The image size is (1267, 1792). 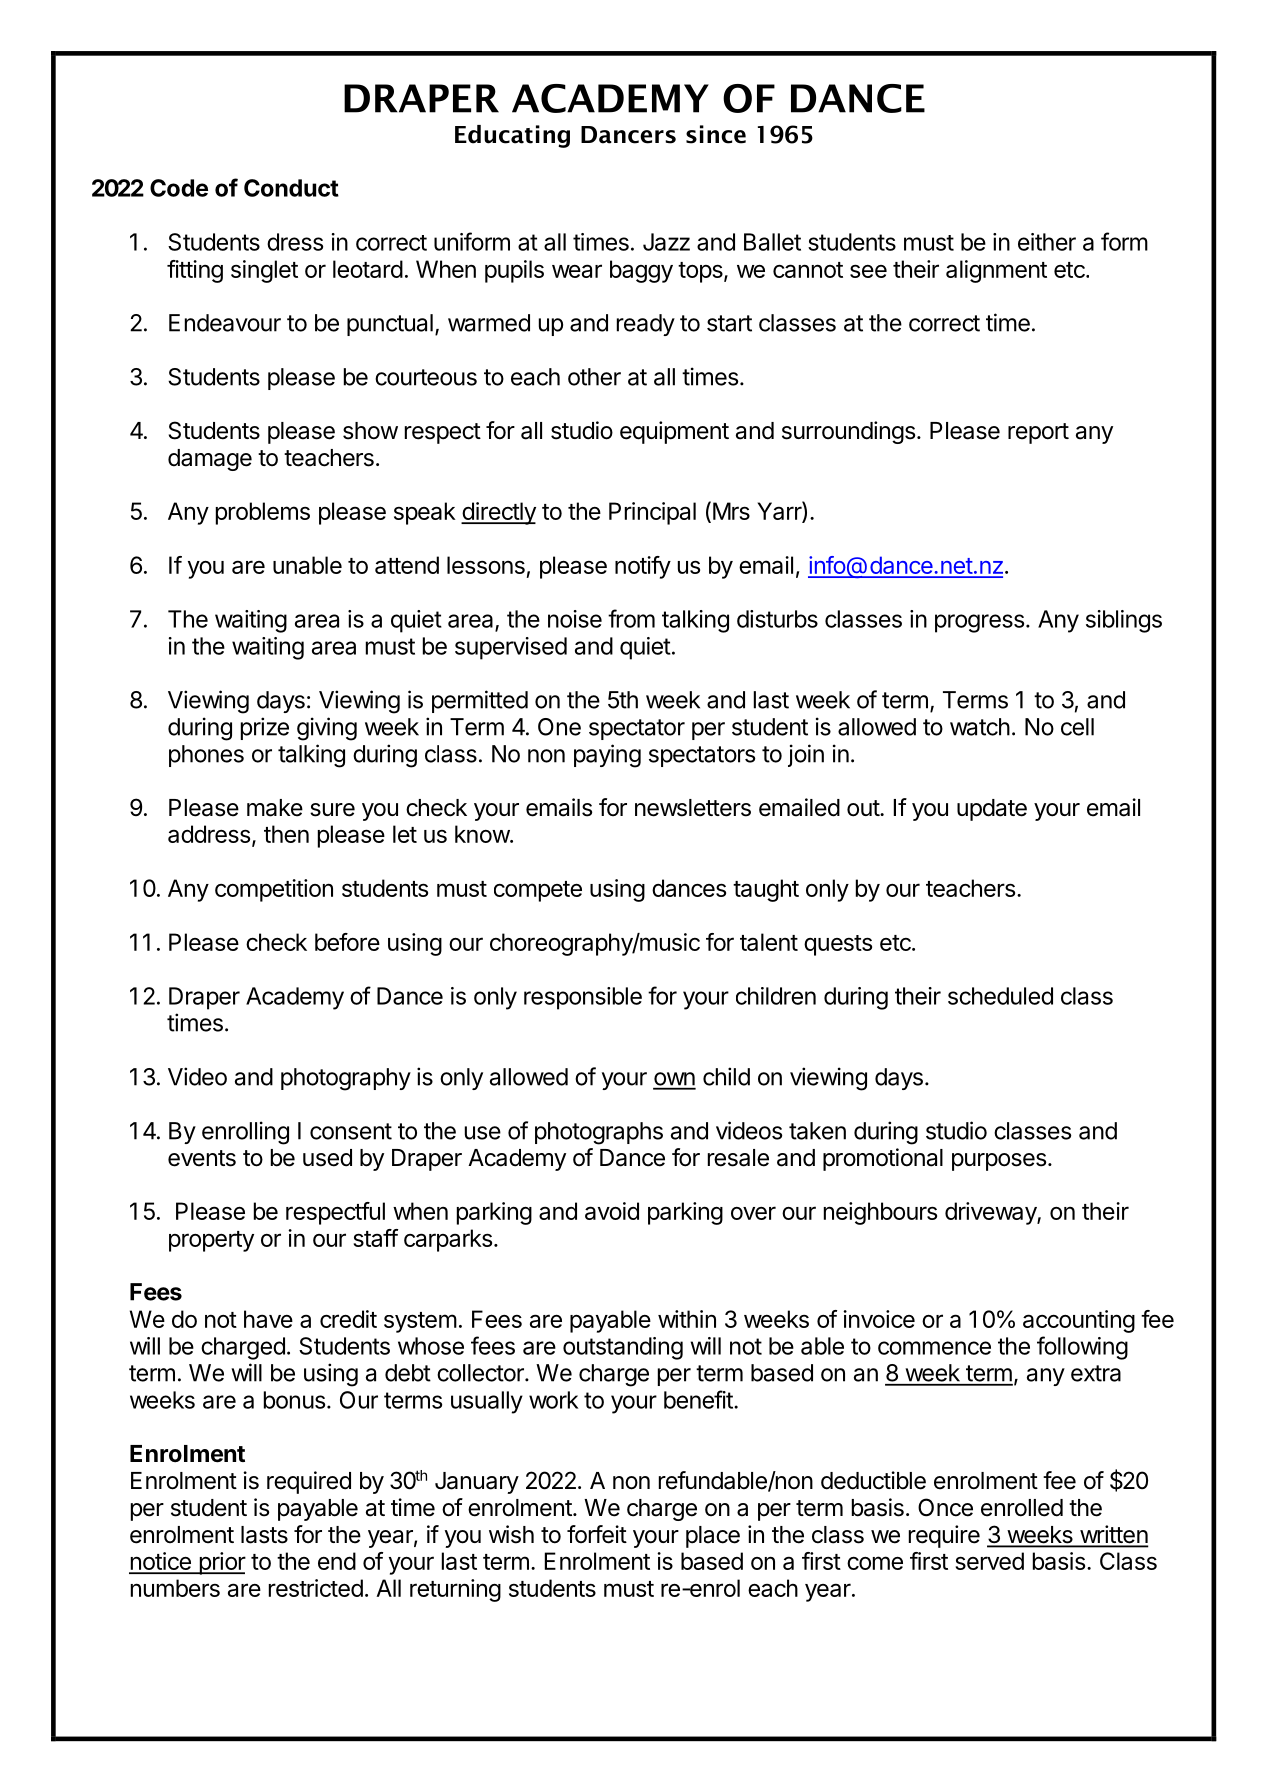 I want to click on prize, so click(x=265, y=728).
